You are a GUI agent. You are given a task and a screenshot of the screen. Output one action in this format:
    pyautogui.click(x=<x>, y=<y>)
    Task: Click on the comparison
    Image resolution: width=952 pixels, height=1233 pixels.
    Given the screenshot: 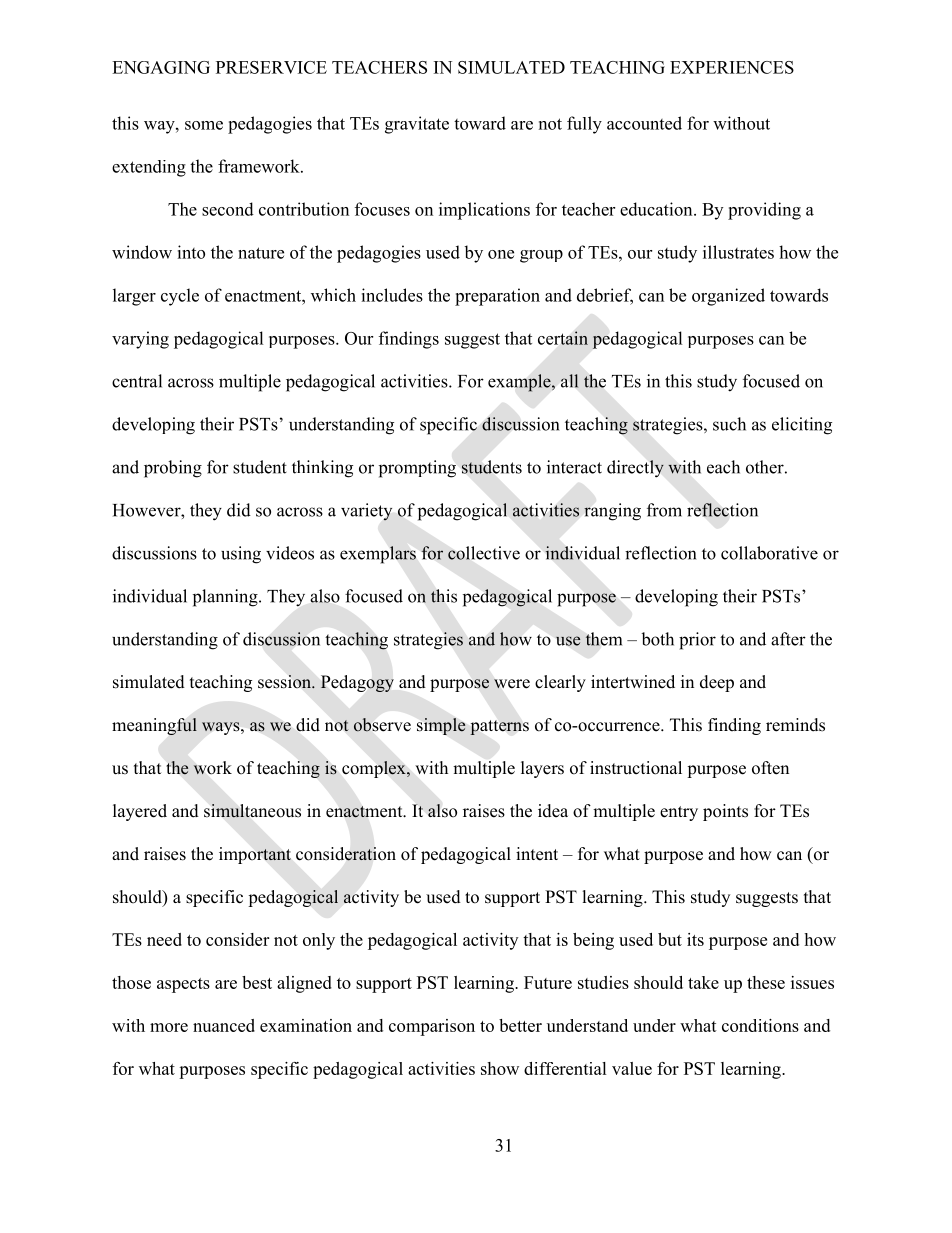 What is the action you would take?
    pyautogui.click(x=432, y=1027)
